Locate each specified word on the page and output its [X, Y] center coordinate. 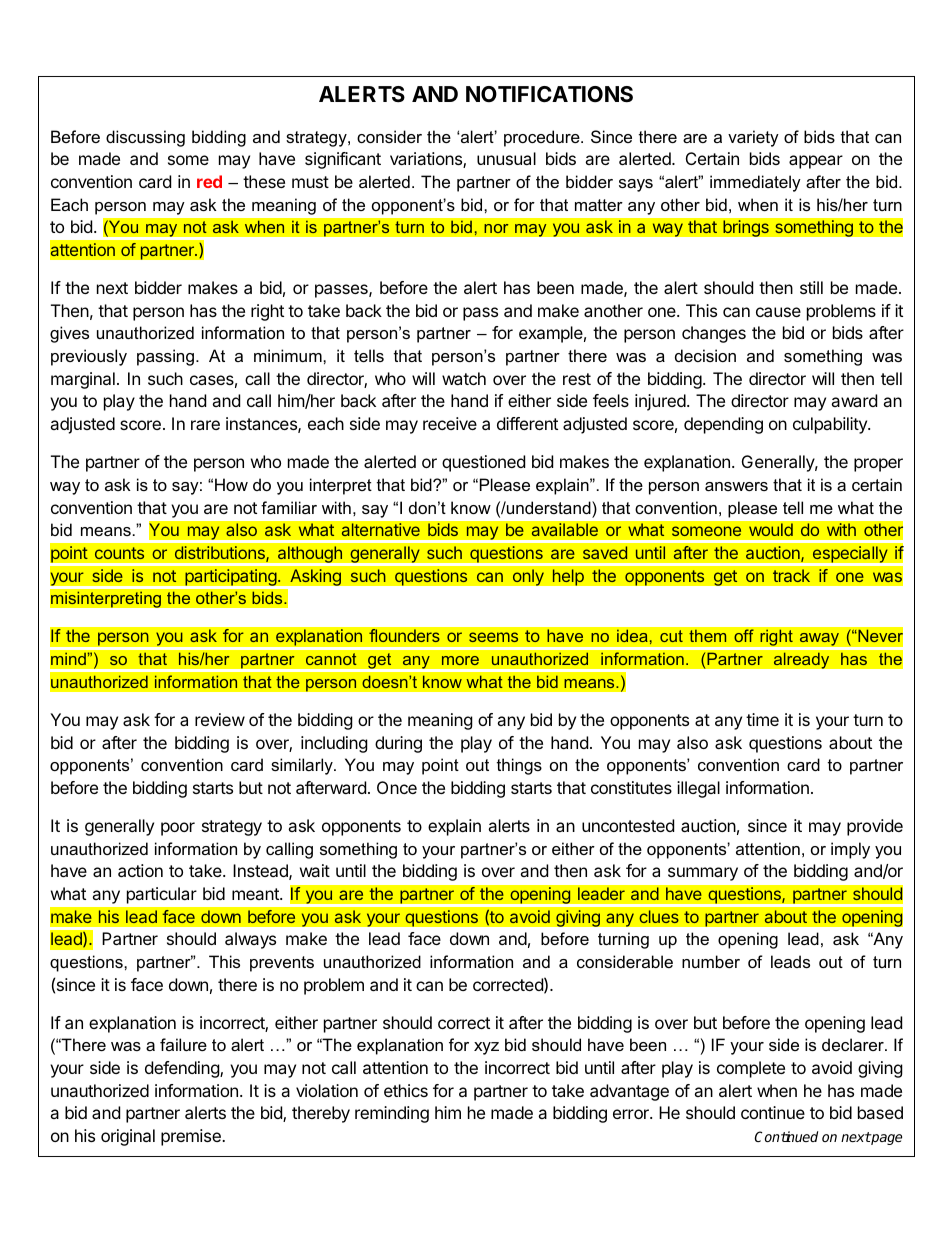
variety [753, 138]
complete [751, 1069]
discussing [145, 138]
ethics [406, 1090]
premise [192, 1137]
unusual [506, 158]
